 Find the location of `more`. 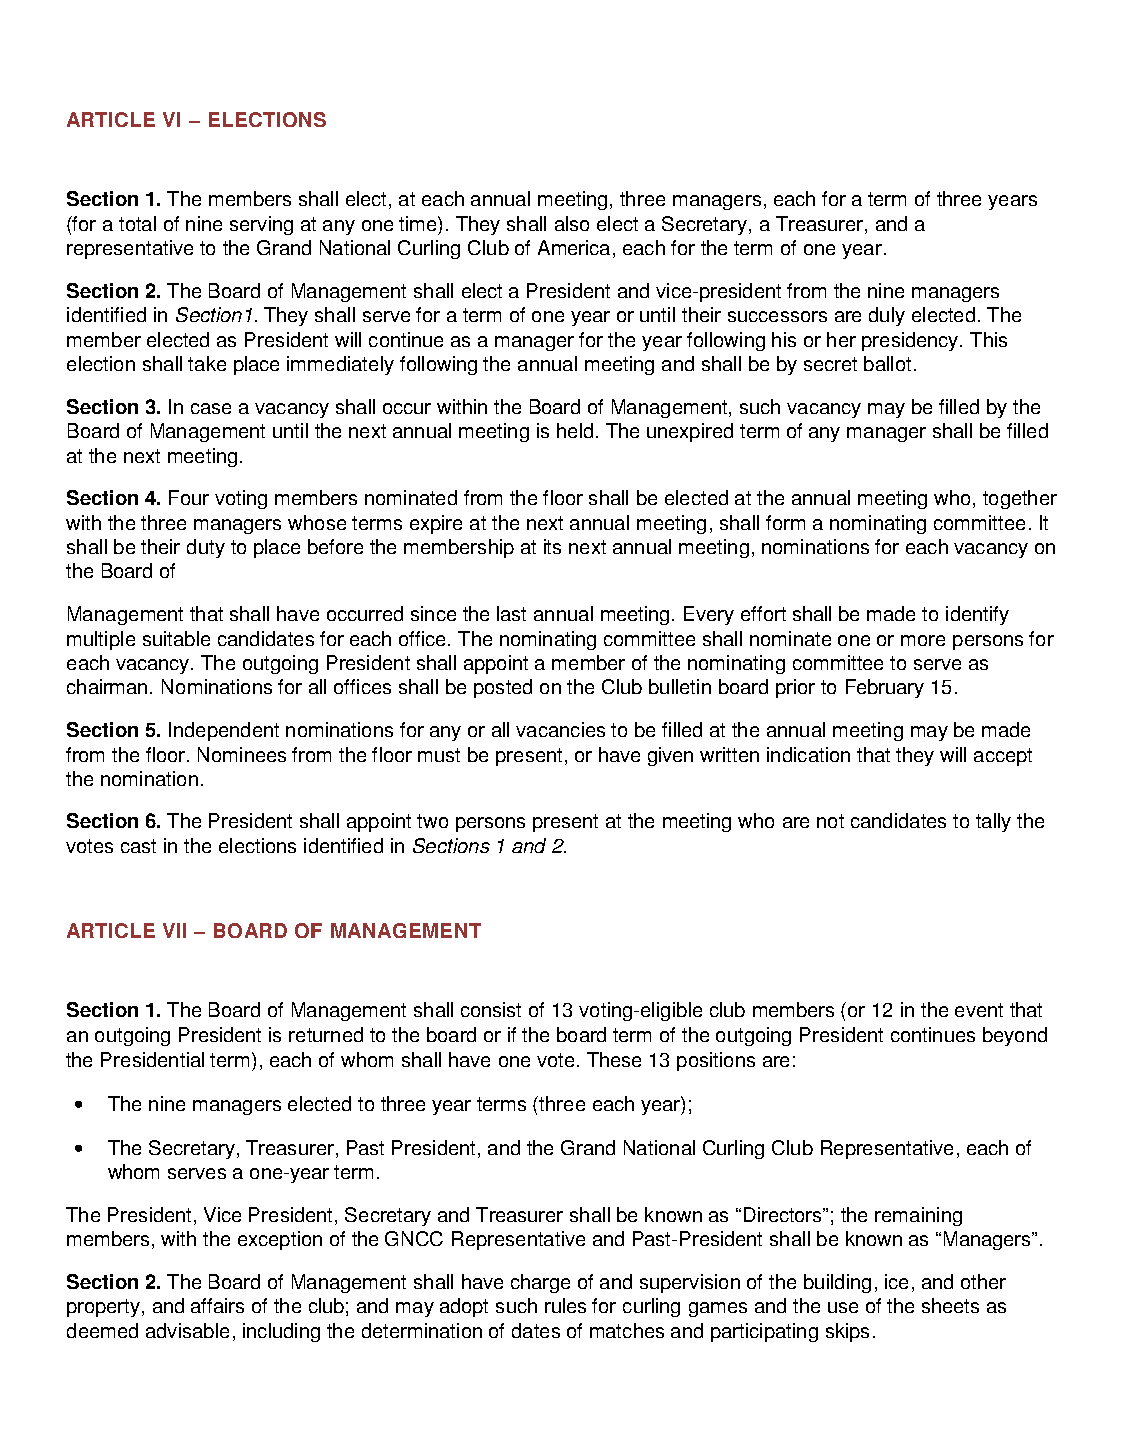

more is located at coordinates (923, 640).
